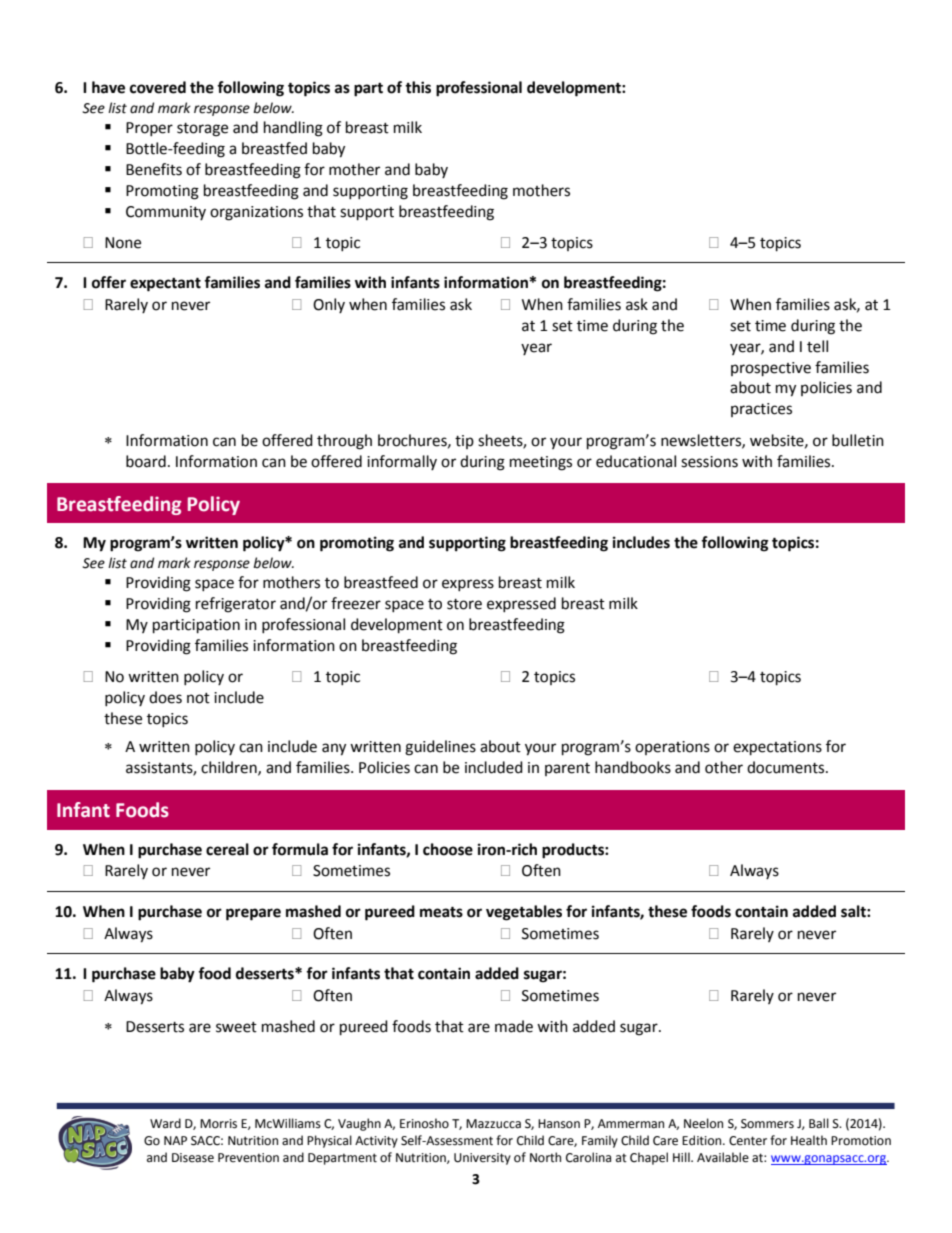  Describe the element at coordinates (482, 1159) in the screenshot. I see `University` at that location.
